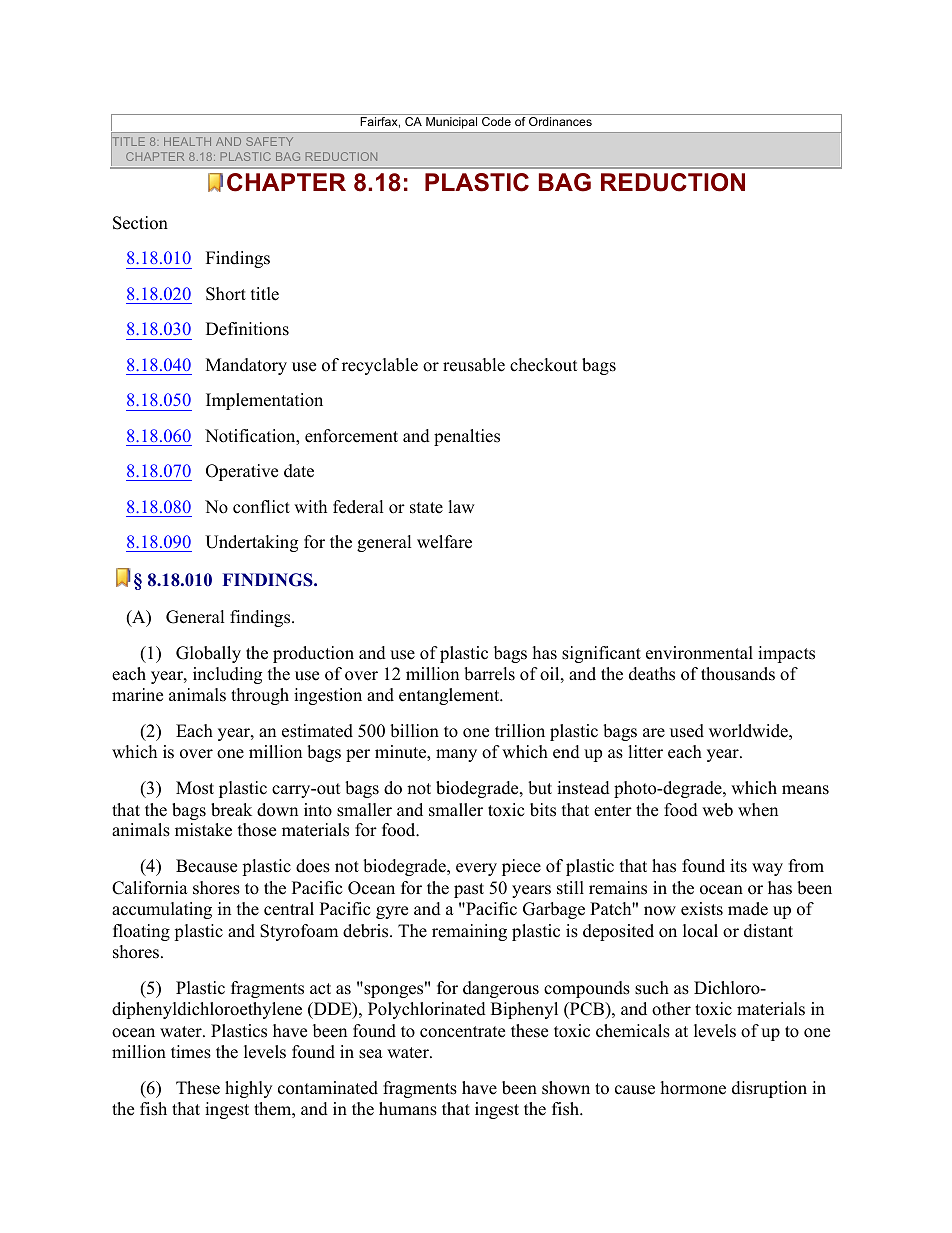  Describe the element at coordinates (699, 653) in the screenshot. I see `environmental` at that location.
